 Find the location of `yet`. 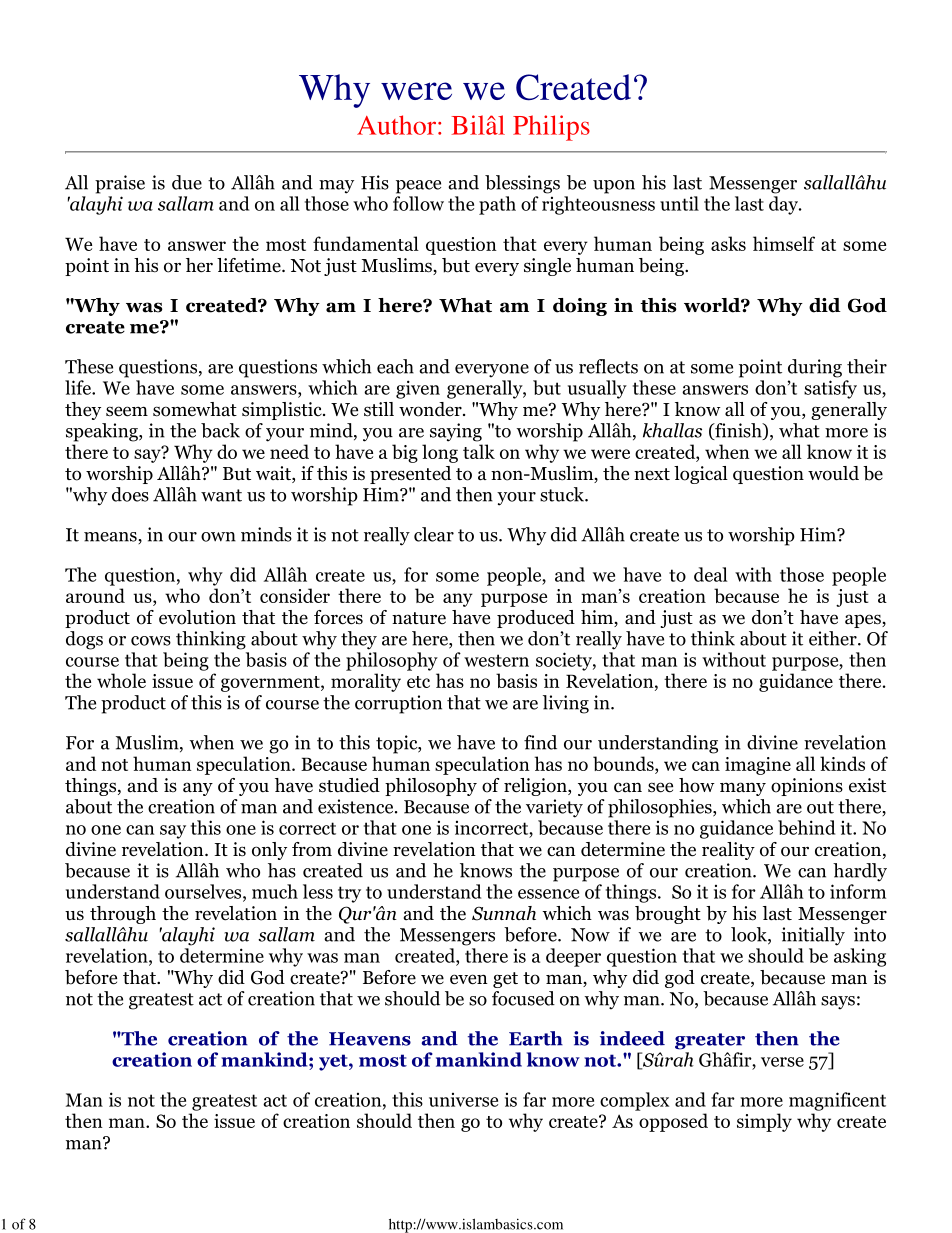

yet is located at coordinates (334, 1062).
